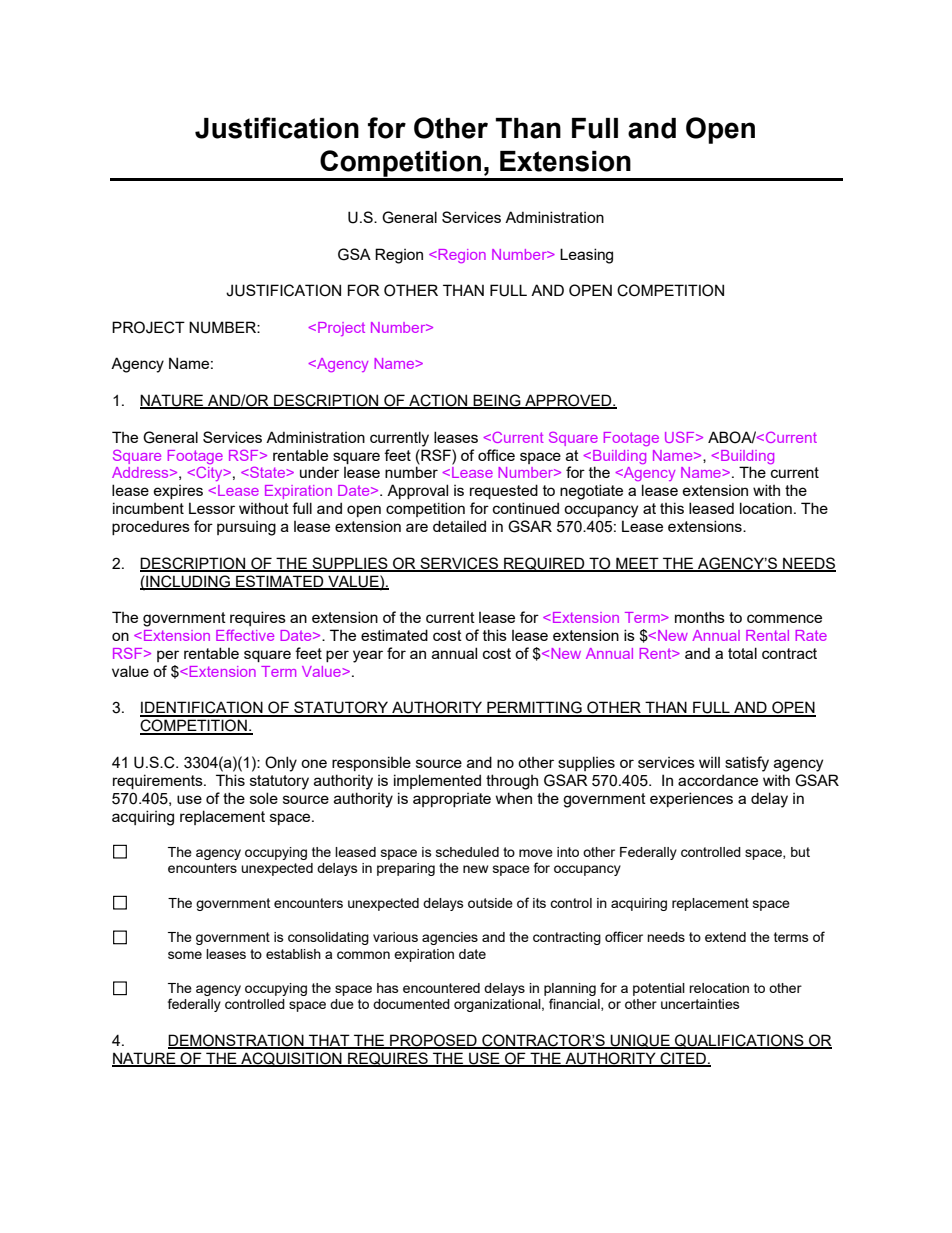 Image resolution: width=952 pixels, height=1233 pixels. I want to click on Effective, so click(245, 635).
